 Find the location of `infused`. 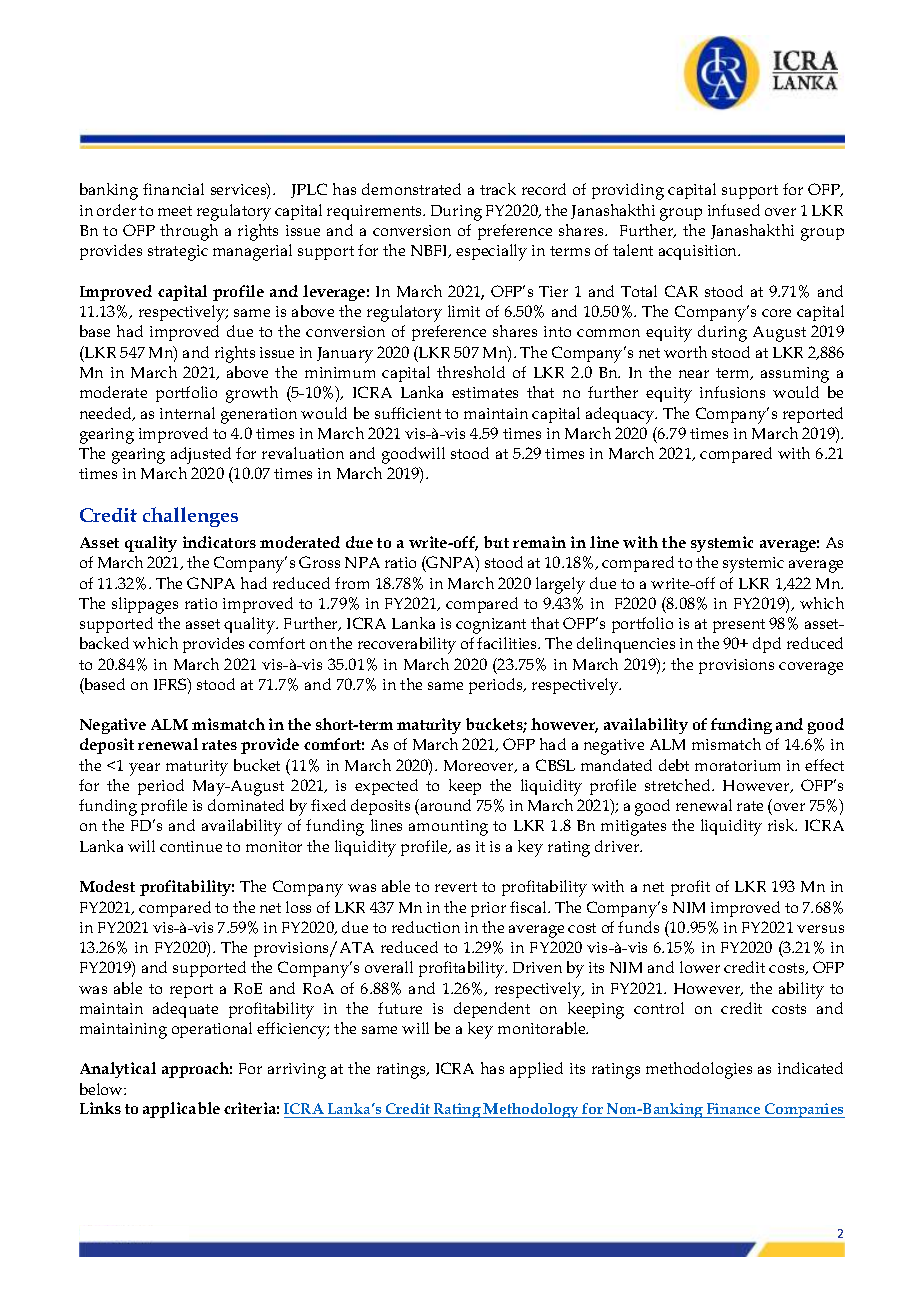

infused is located at coordinates (734, 210).
